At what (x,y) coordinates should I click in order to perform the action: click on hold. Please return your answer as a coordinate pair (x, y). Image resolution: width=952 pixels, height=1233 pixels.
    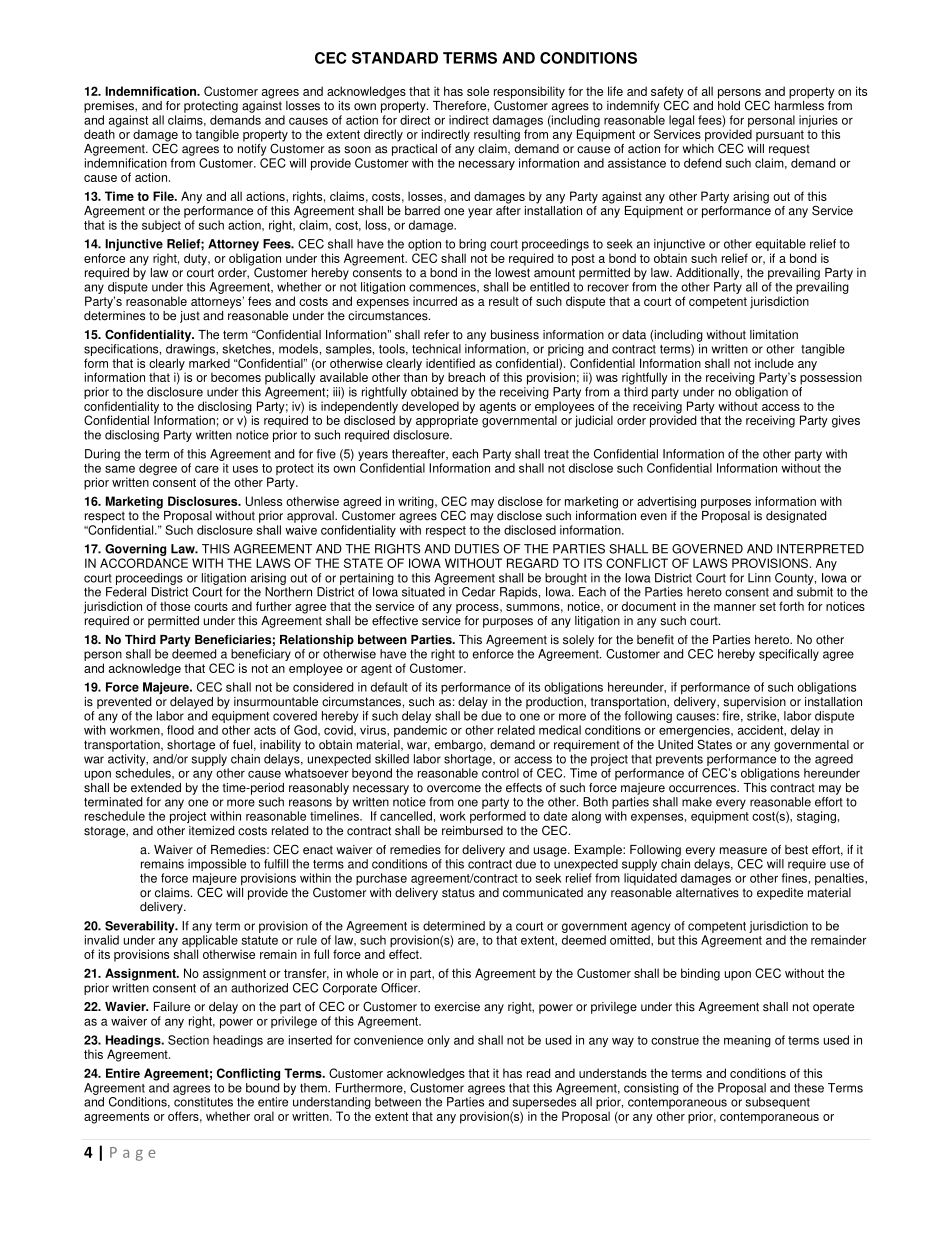
    Looking at the image, I should click on (729, 104).
